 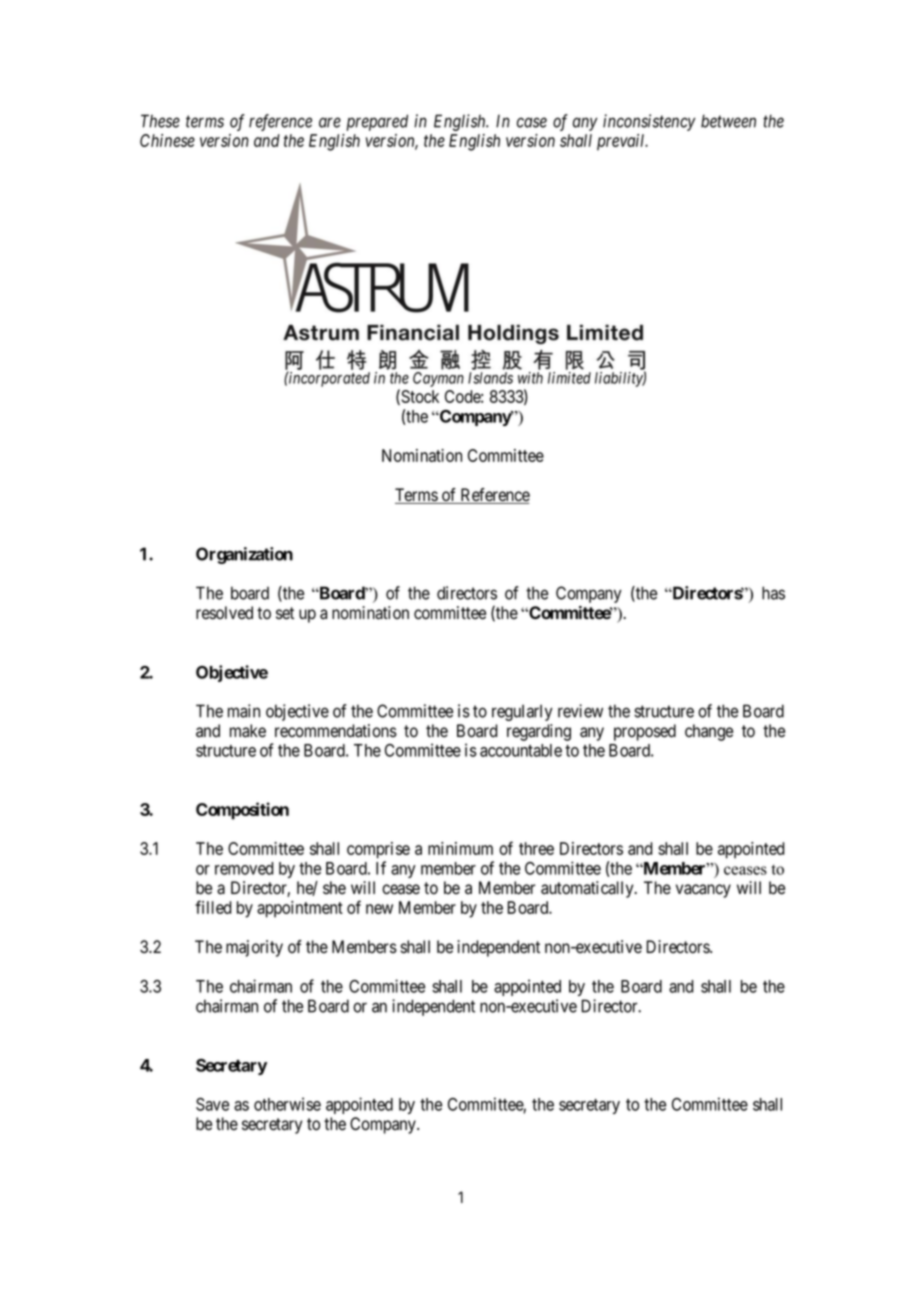 I want to click on regularly, so click(x=522, y=712).
